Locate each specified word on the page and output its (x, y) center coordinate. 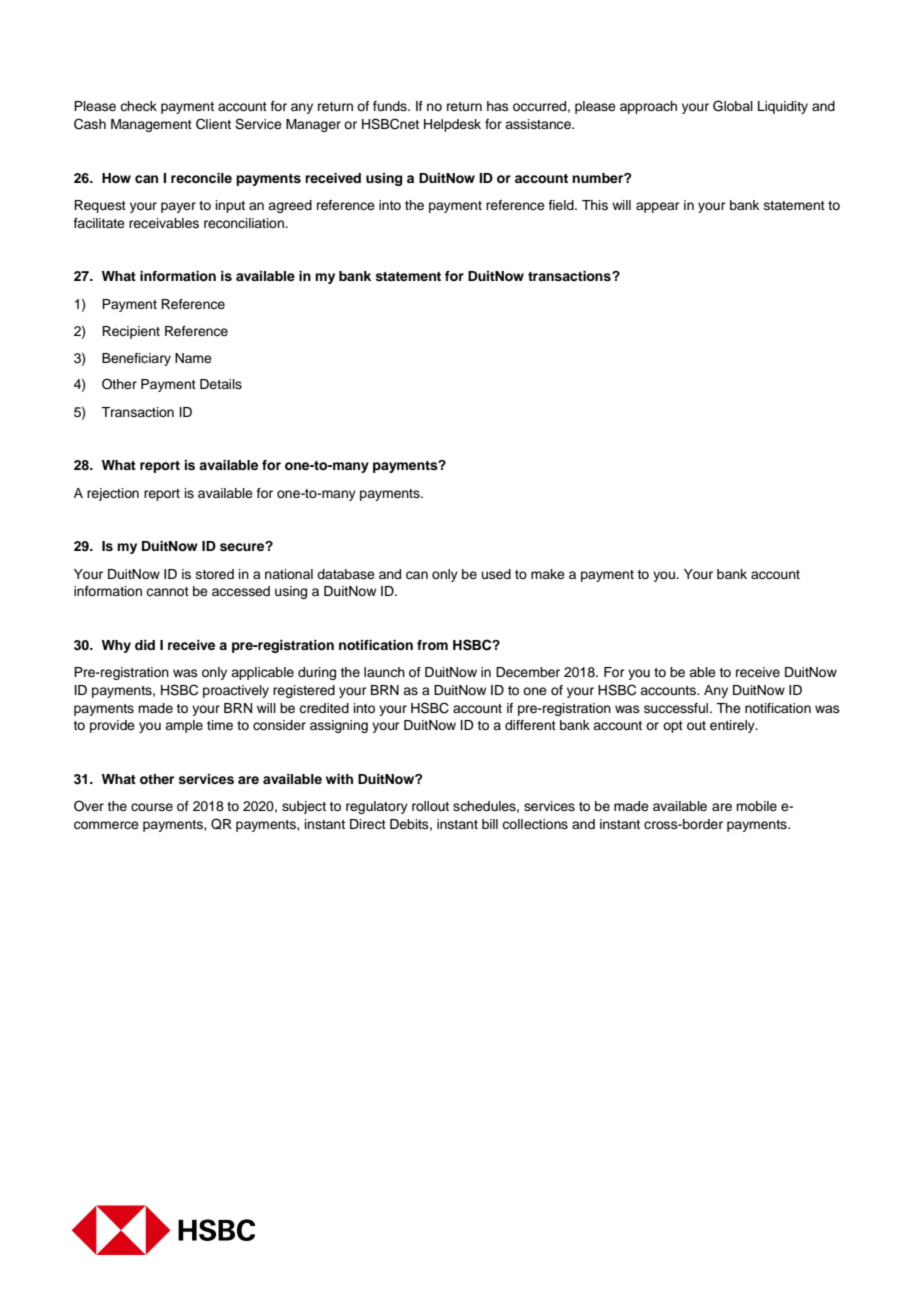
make (548, 574)
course (152, 807)
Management (151, 125)
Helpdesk (452, 125)
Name (193, 358)
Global (733, 106)
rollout (430, 806)
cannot (167, 591)
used (496, 574)
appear (658, 207)
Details (221, 384)
